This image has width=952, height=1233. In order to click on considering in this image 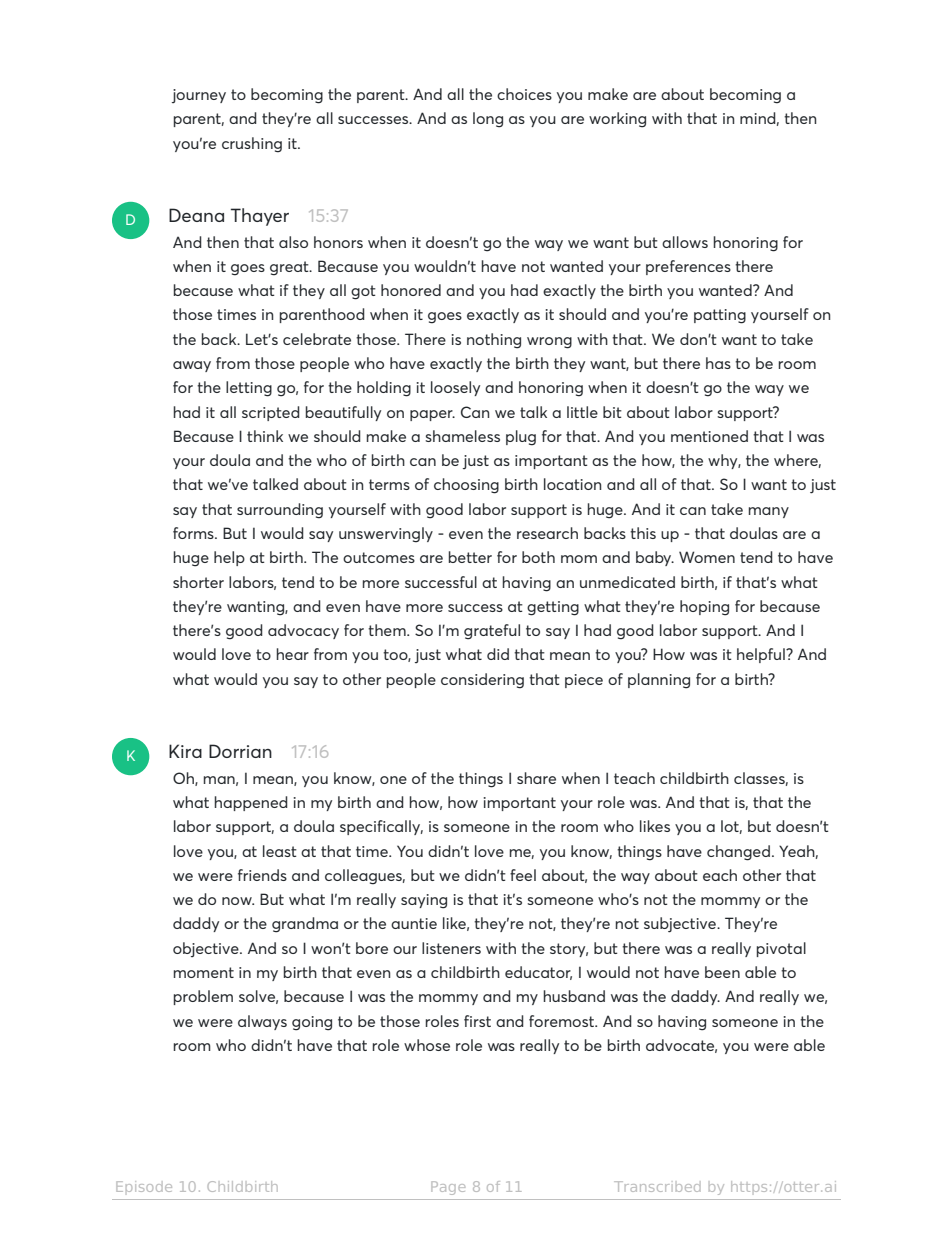, I will do `click(482, 681)`.
